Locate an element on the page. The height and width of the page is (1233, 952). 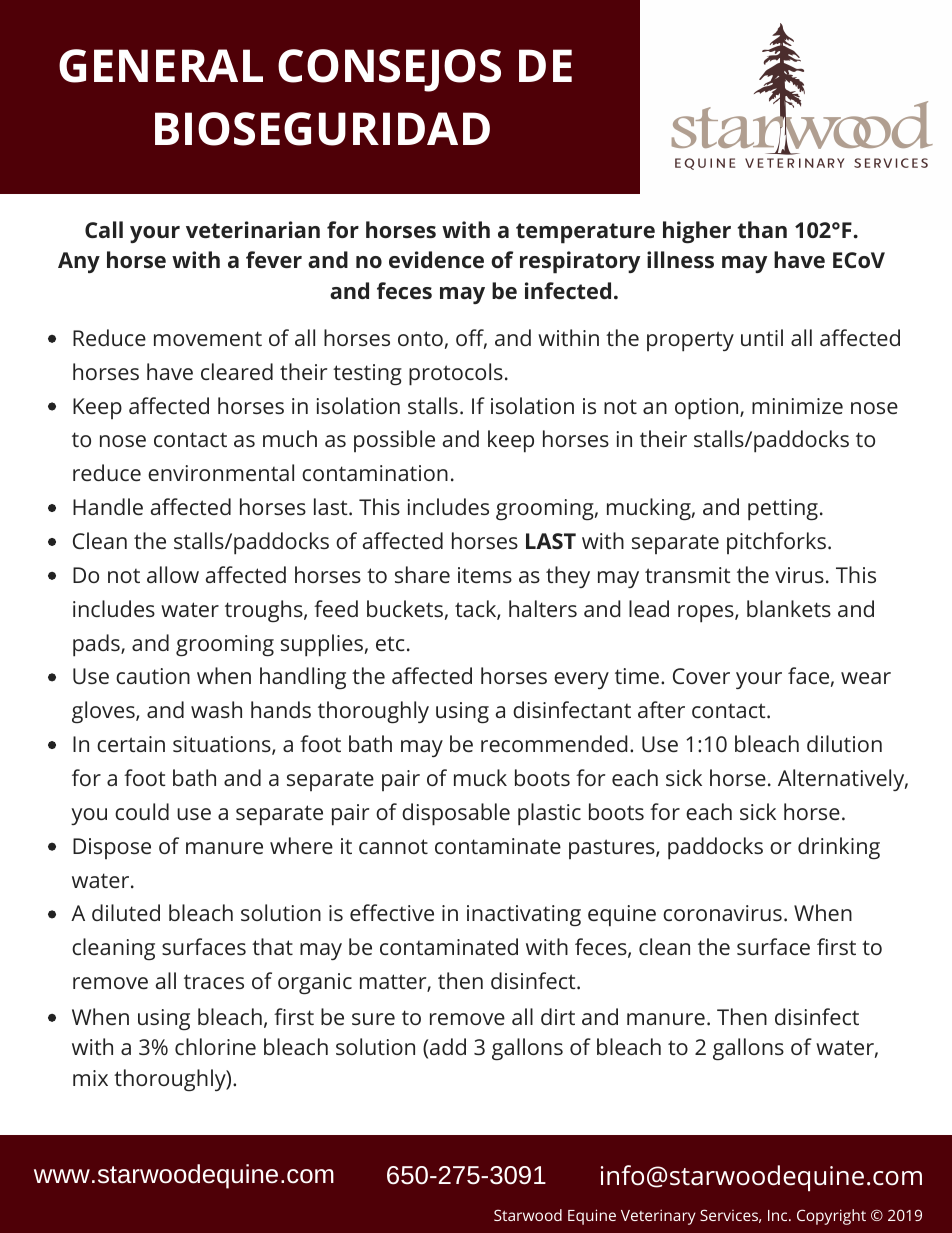
etc is located at coordinates (390, 643).
